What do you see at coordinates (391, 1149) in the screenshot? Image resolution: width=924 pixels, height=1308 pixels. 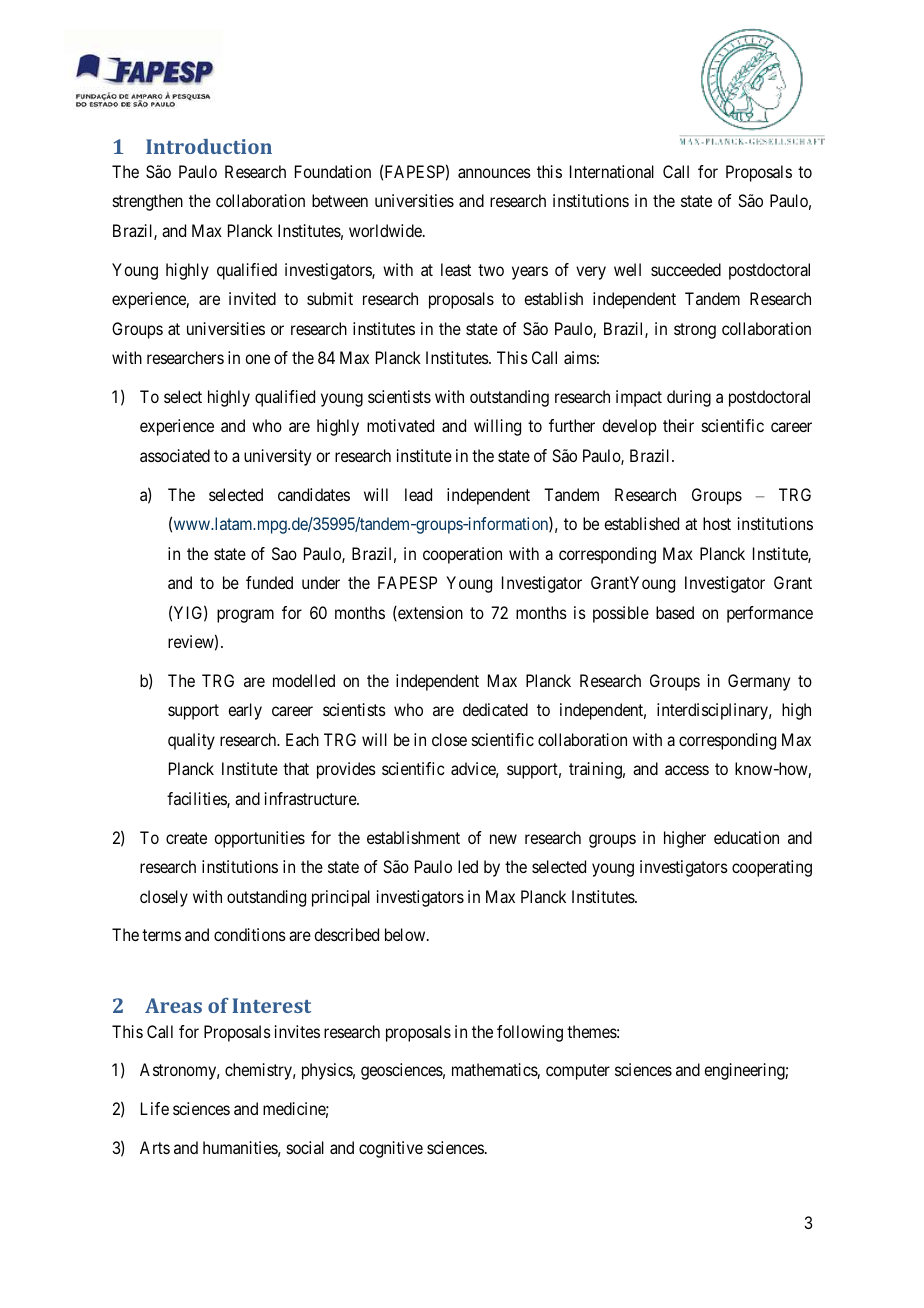 I see `cognitive` at bounding box center [391, 1149].
